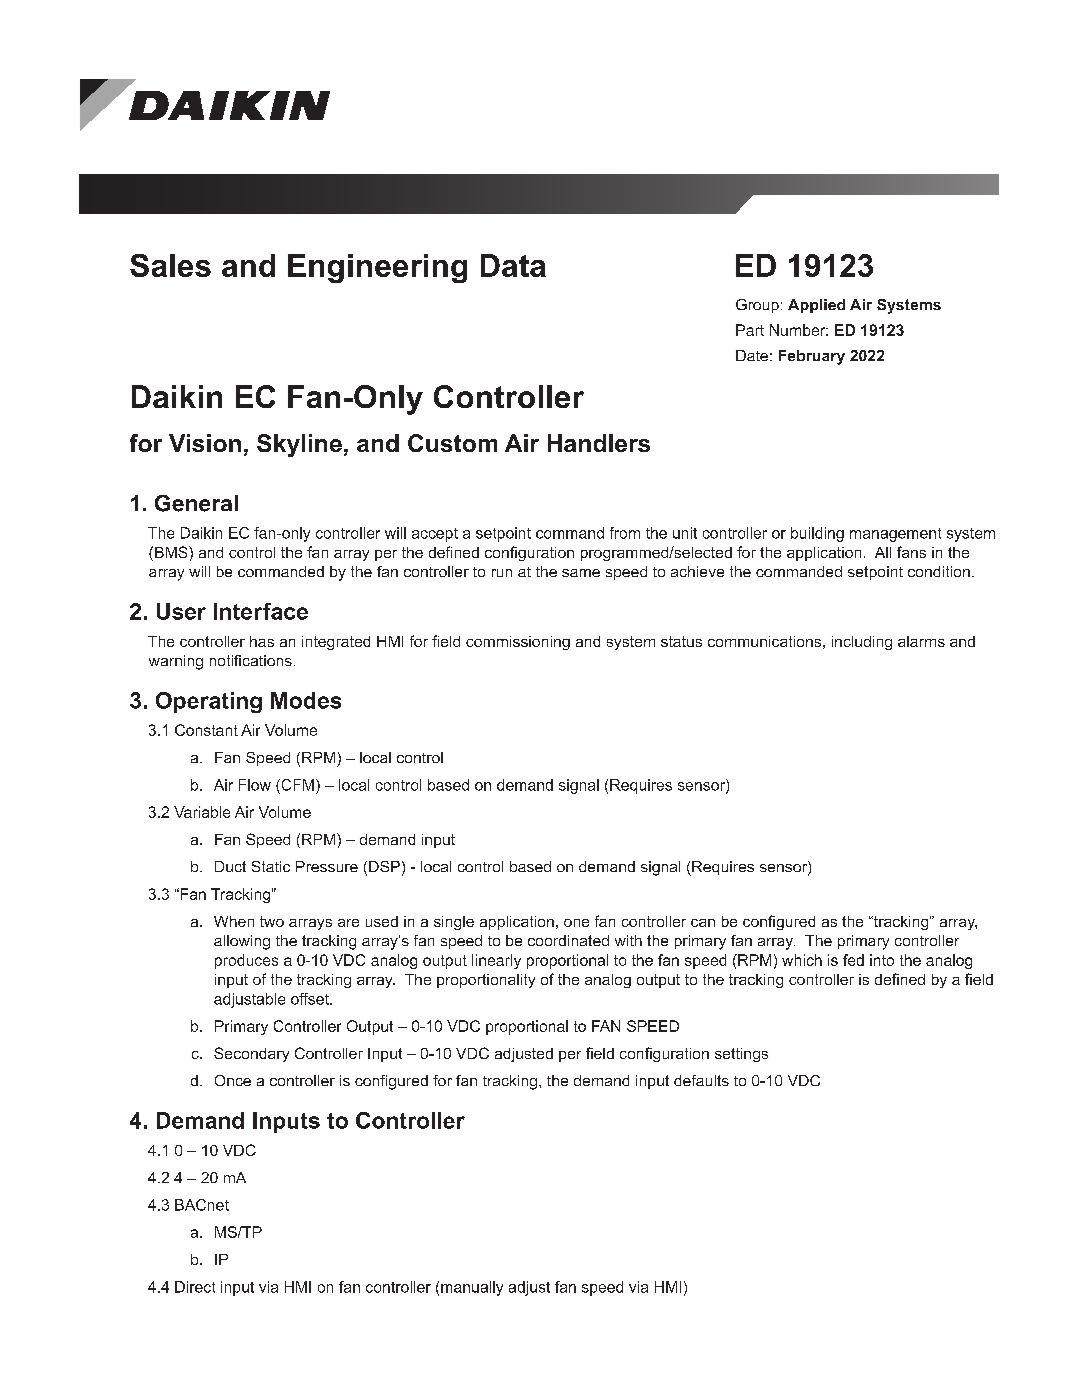  Describe the element at coordinates (170, 265) in the page. I see `Sales` at that location.
